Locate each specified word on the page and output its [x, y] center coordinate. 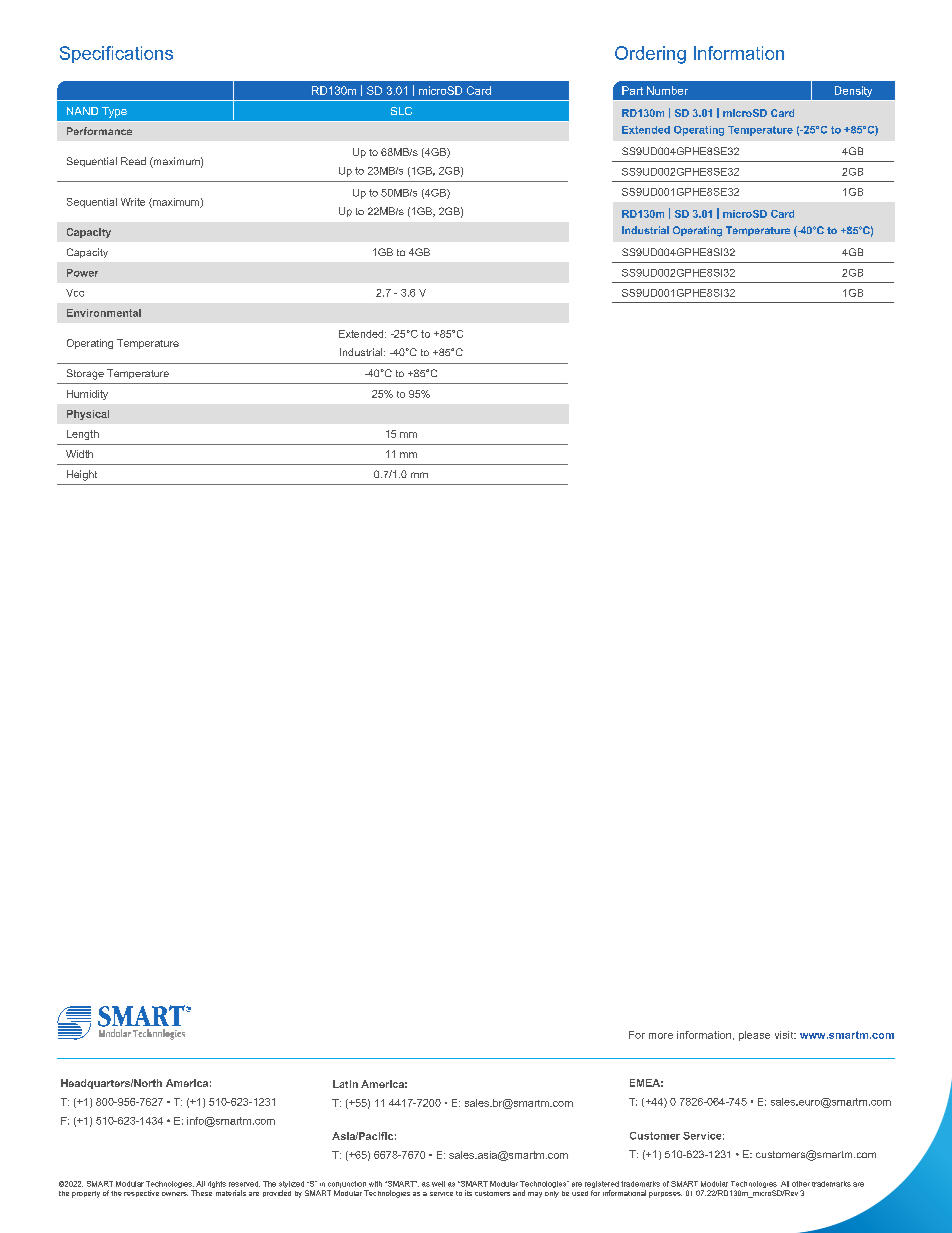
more [661, 1036]
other [801, 1184]
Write [133, 202]
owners [175, 1194]
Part [632, 90]
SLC [401, 111]
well [438, 1184]
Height [82, 475]
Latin [345, 1084]
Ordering [650, 55]
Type [114, 112]
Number [667, 90]
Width [79, 454]
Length [83, 435]
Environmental [104, 313]
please [754, 1036]
